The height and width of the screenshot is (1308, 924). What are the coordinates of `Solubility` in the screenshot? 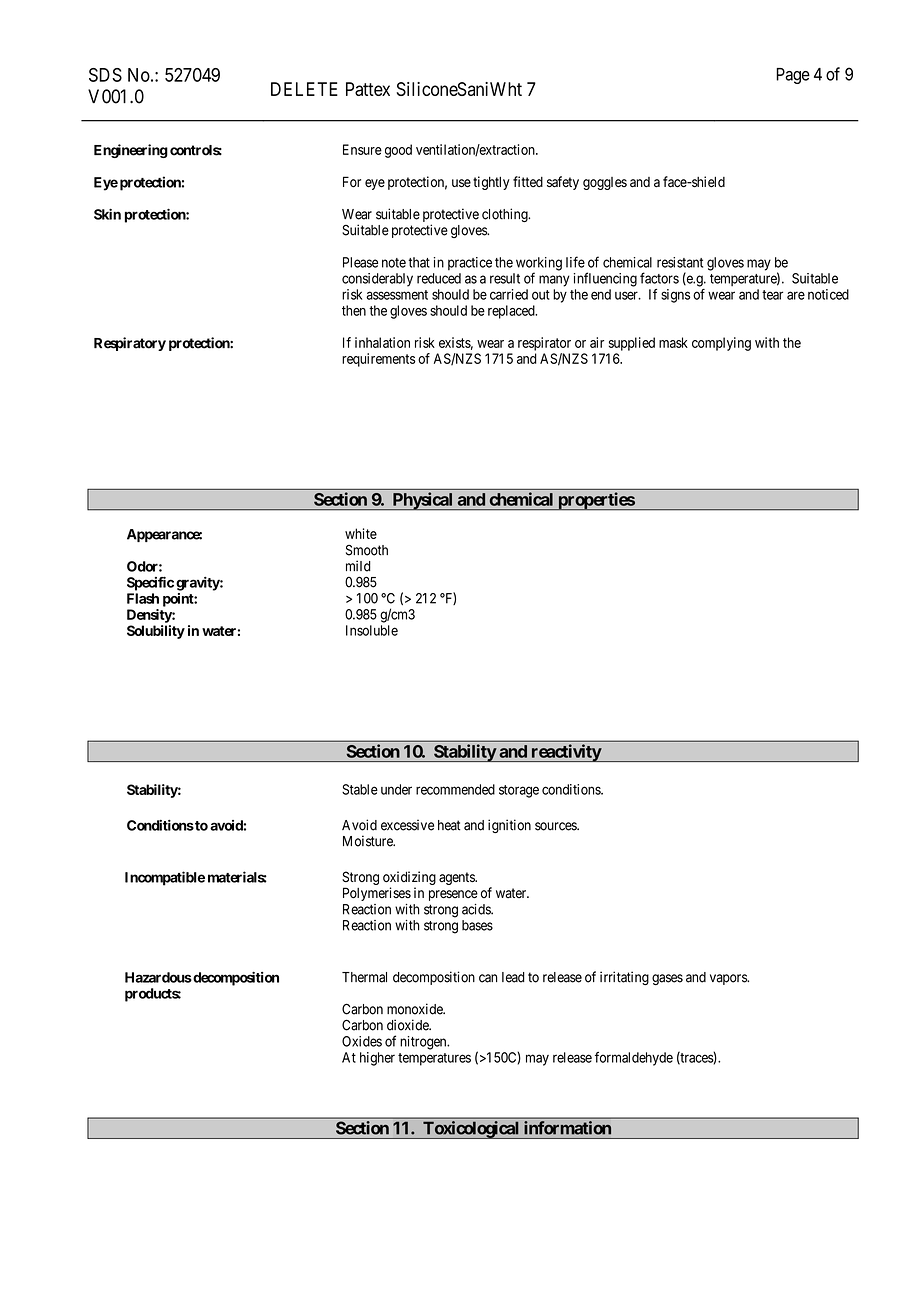 It's located at (156, 632).
